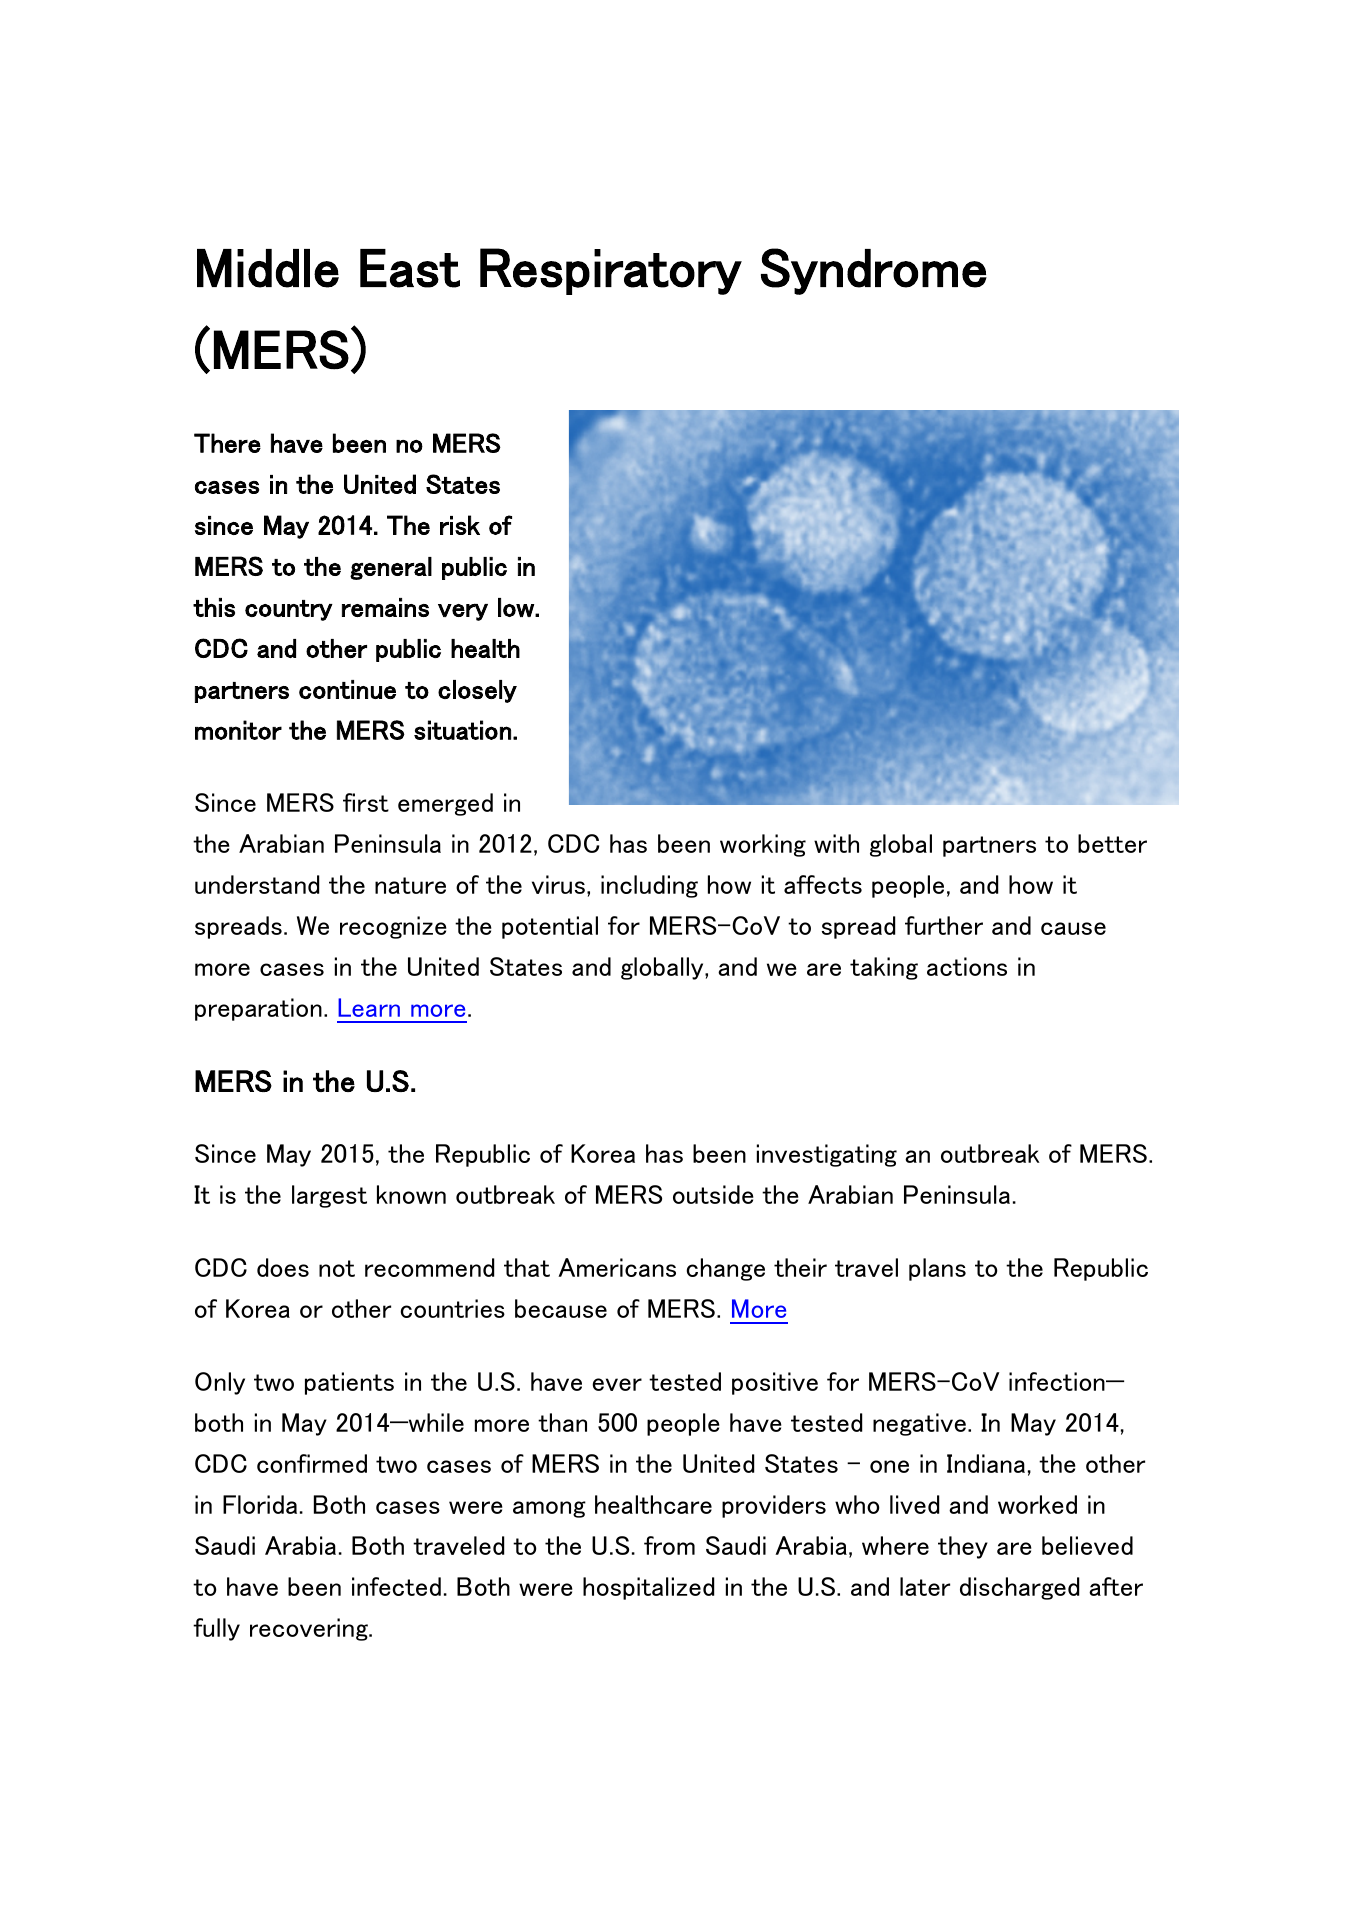 This screenshot has width=1357, height=1919. What do you see at coordinates (611, 271) in the screenshot?
I see `Respiratory` at bounding box center [611, 271].
